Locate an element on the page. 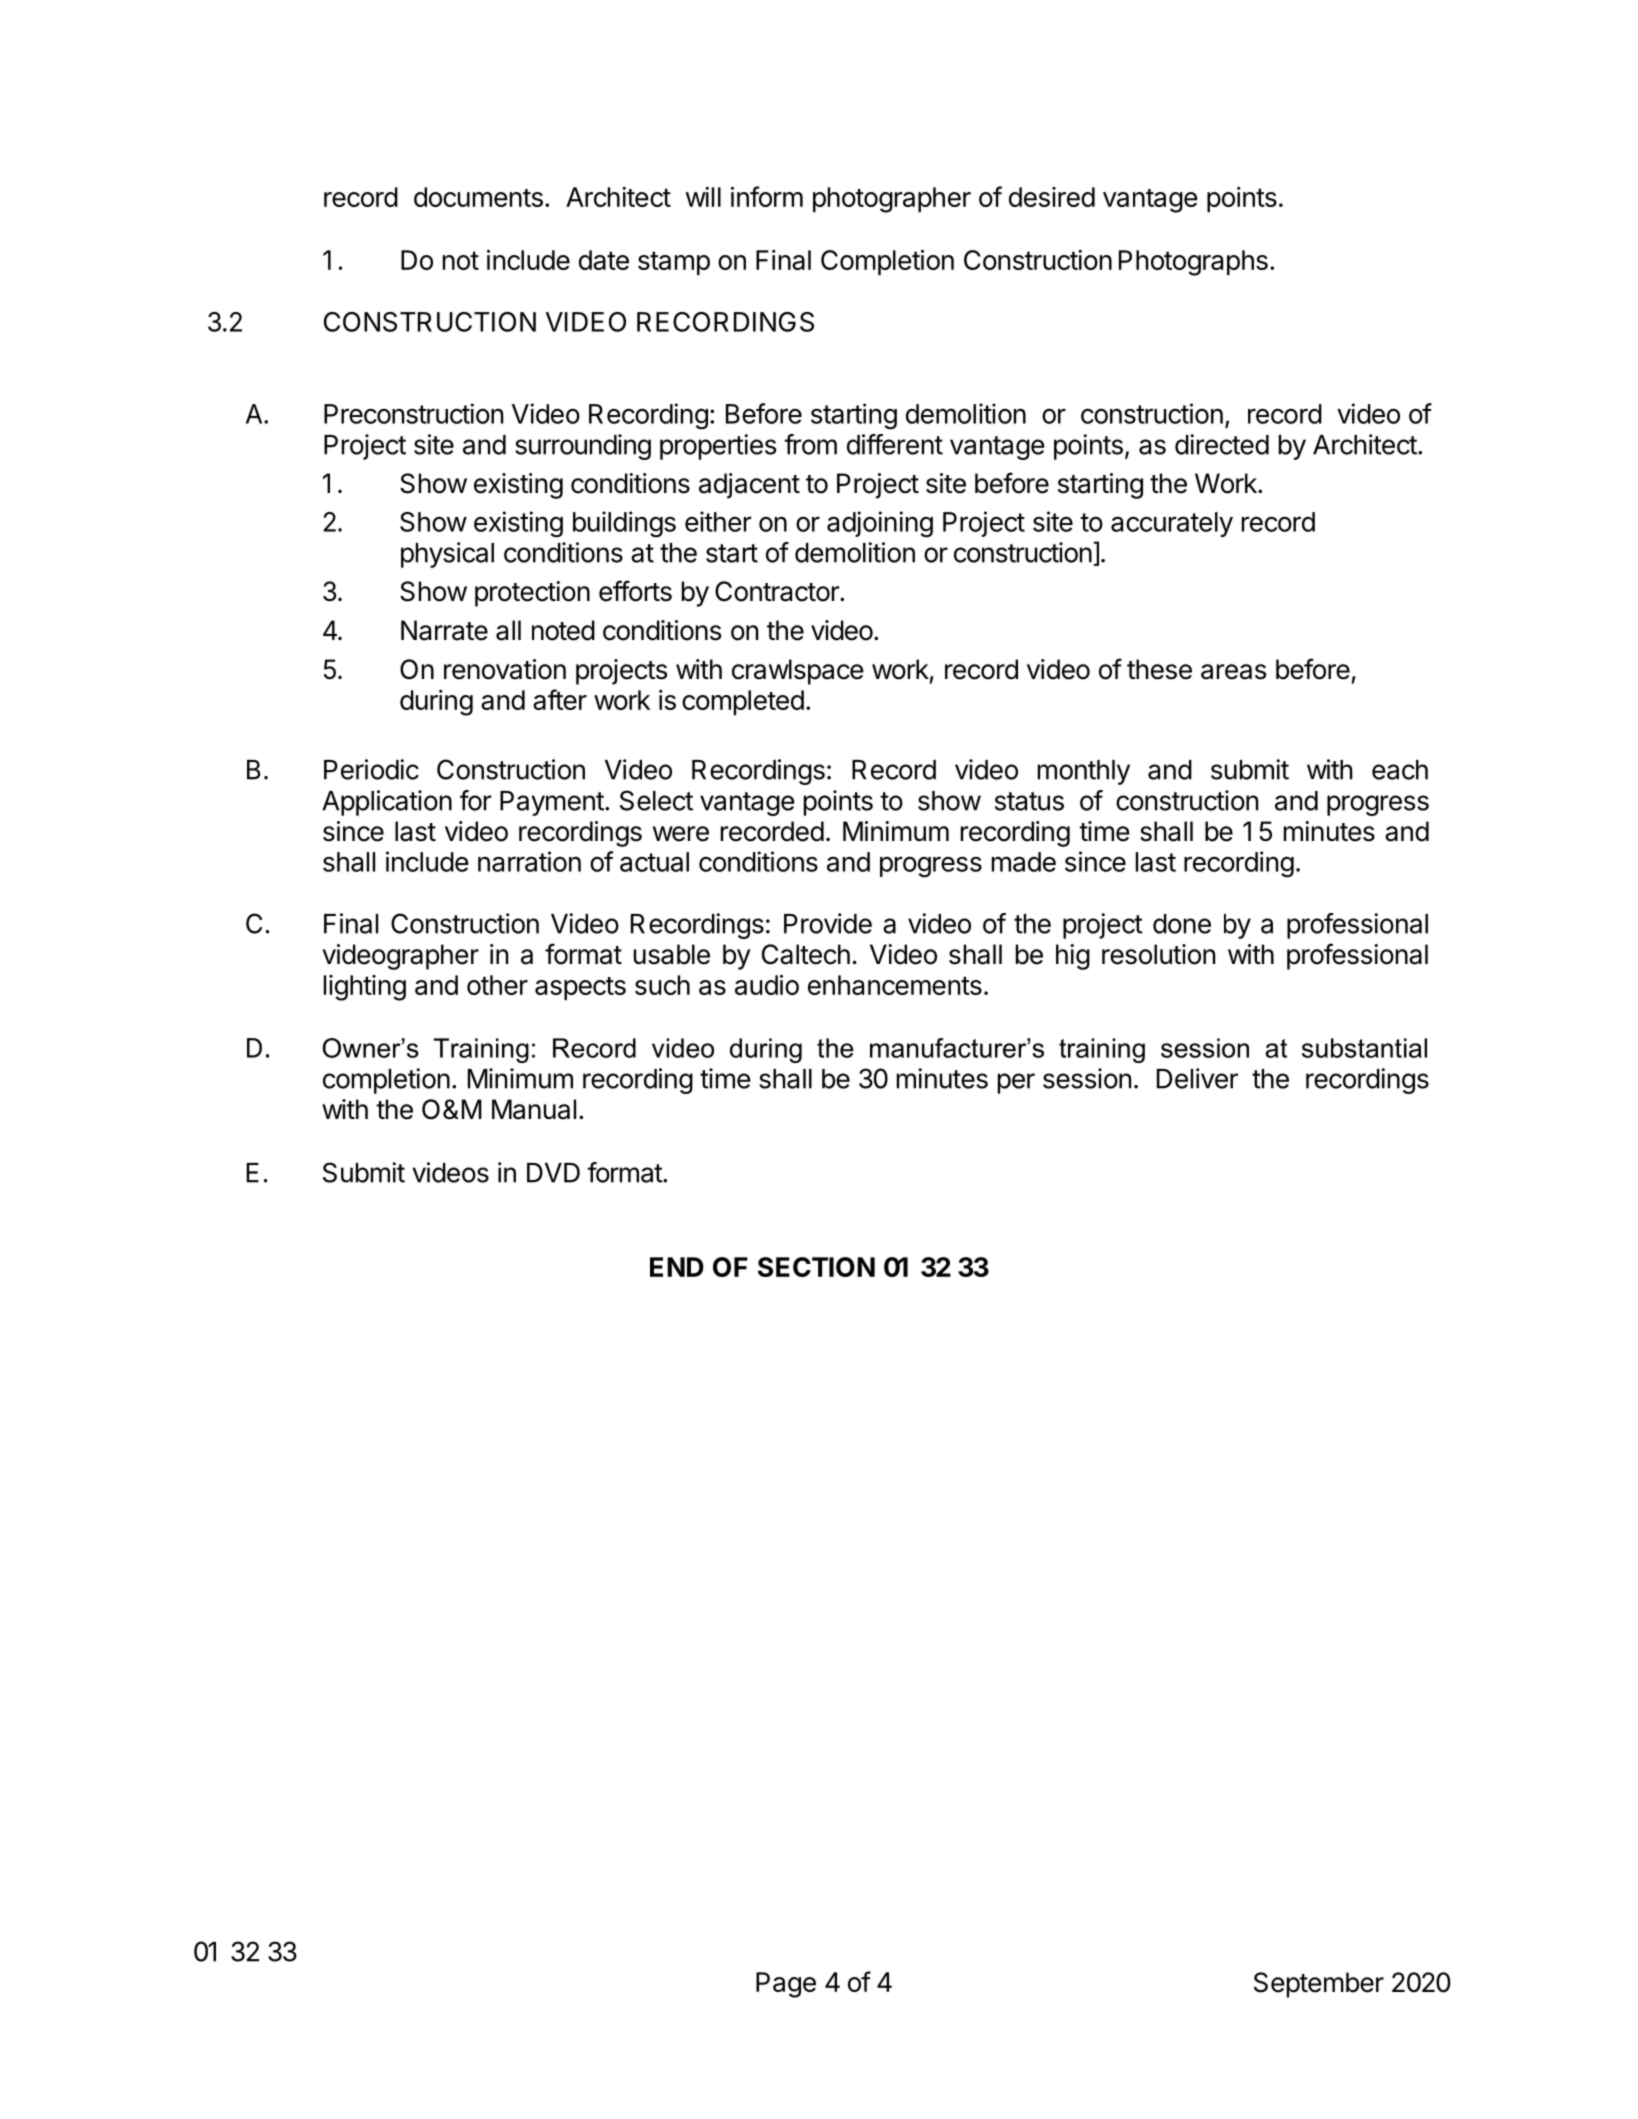 This document has width=1638, height=2119. substantial is located at coordinates (1364, 1048).
